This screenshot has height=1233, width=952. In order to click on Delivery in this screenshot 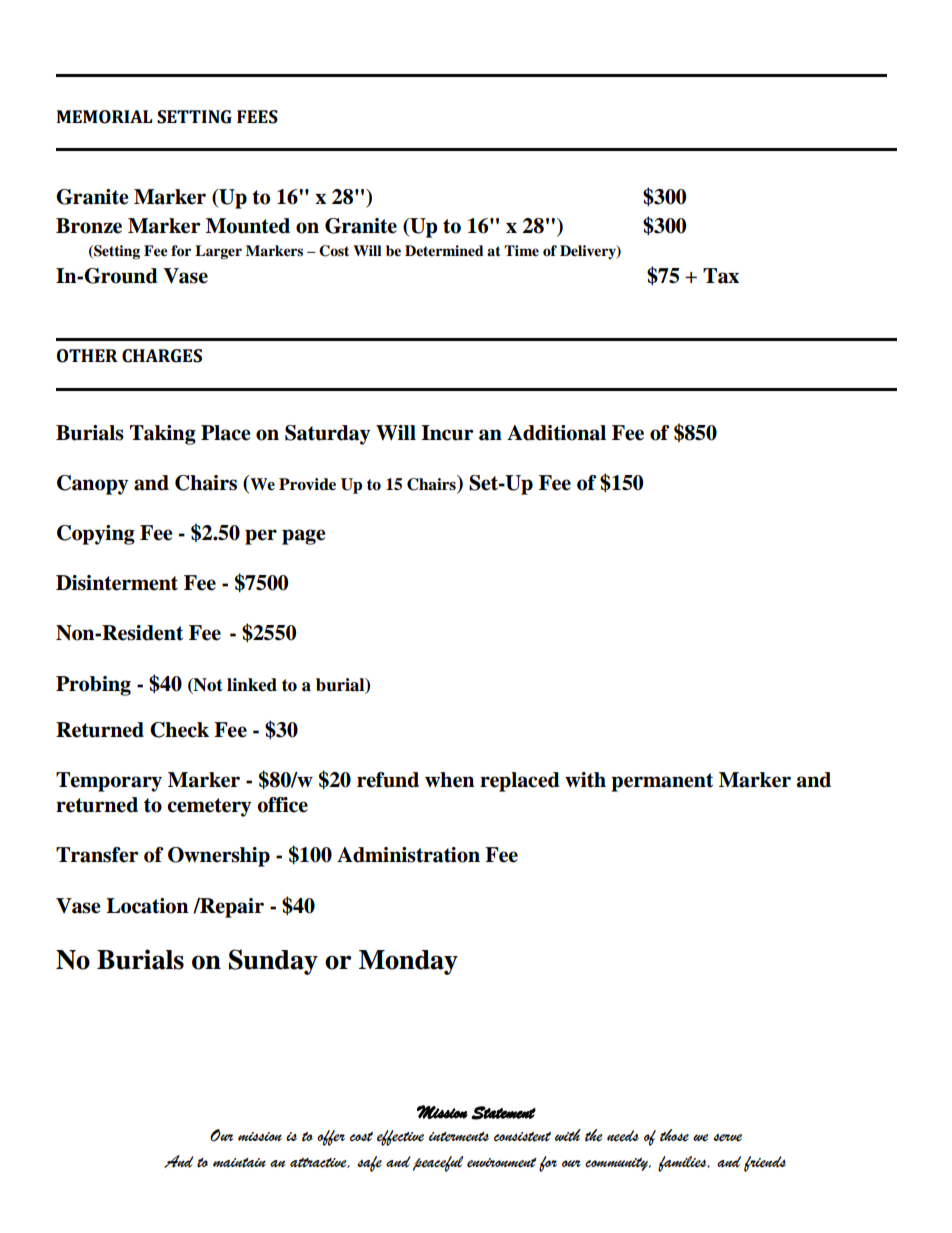, I will do `click(589, 252)`.
